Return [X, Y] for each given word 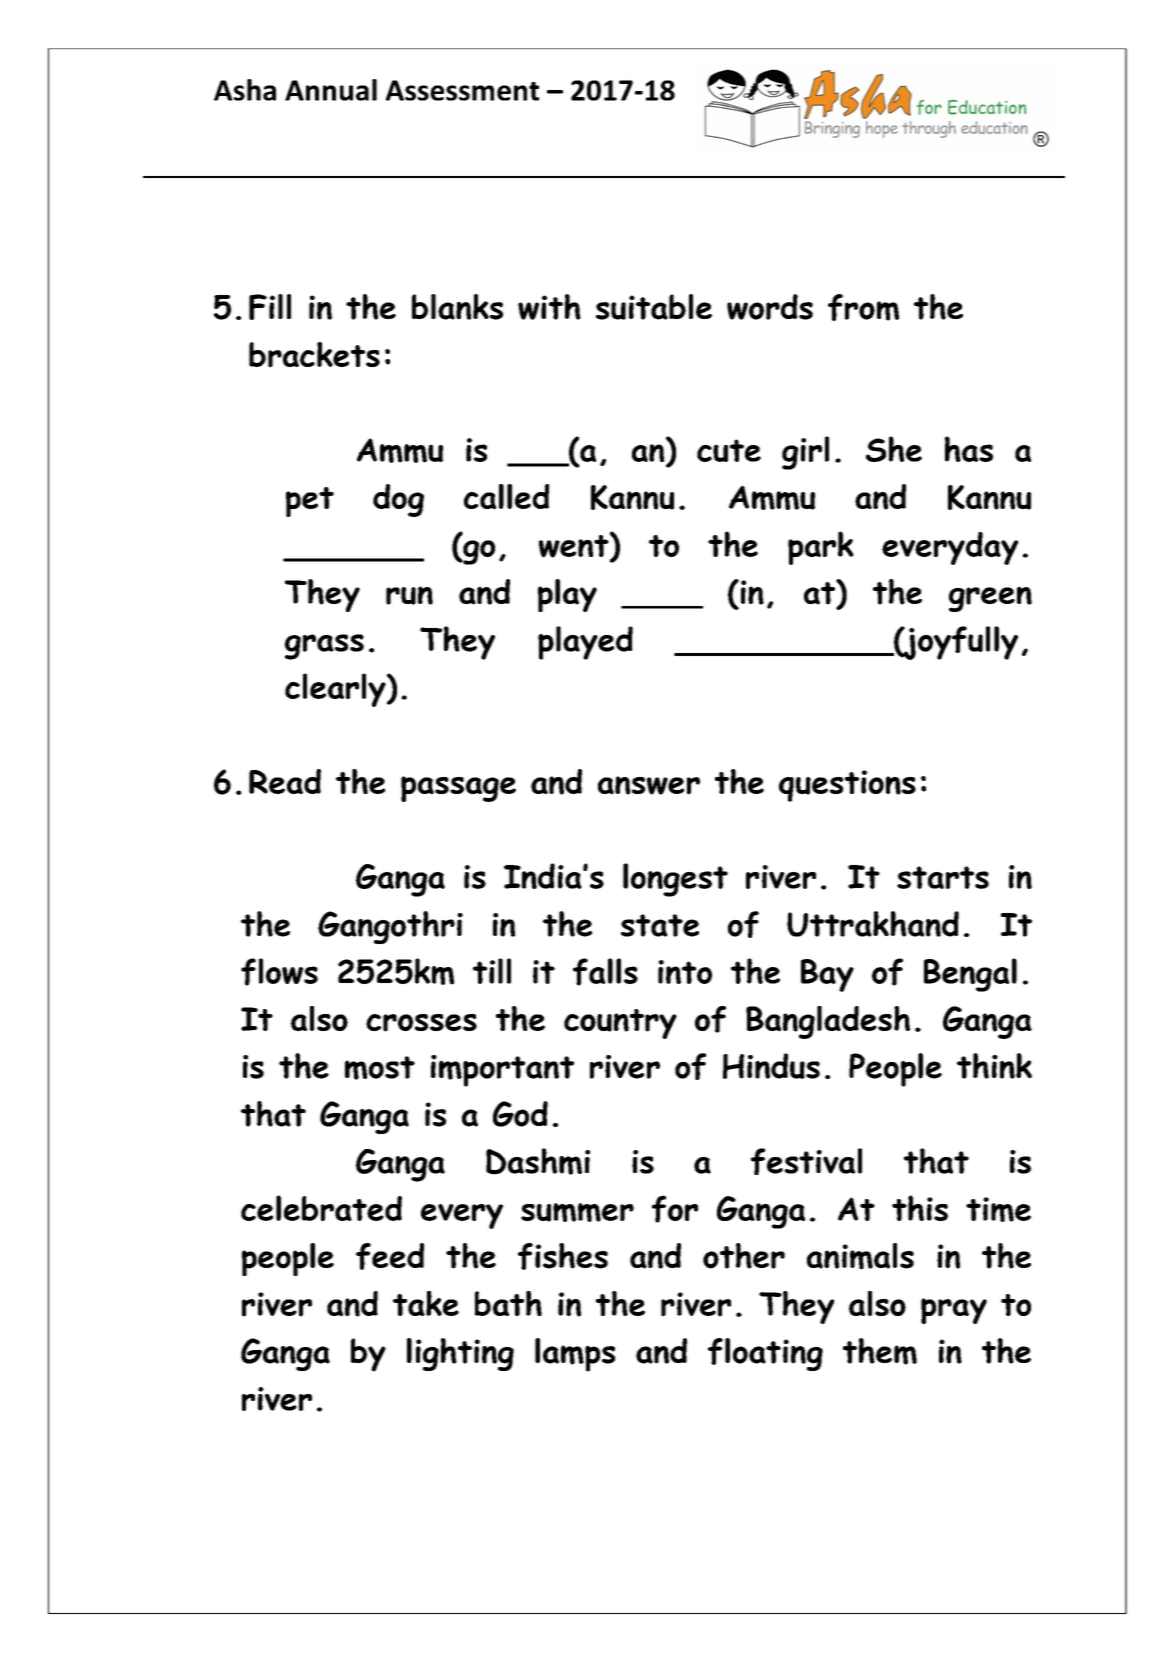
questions [847, 786]
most [380, 1068]
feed [390, 1256]
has [969, 449]
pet [310, 502]
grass [324, 647]
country [620, 1024]
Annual [331, 90]
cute [729, 450]
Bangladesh [828, 1022]
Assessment [462, 90]
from [863, 307]
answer [649, 785]
